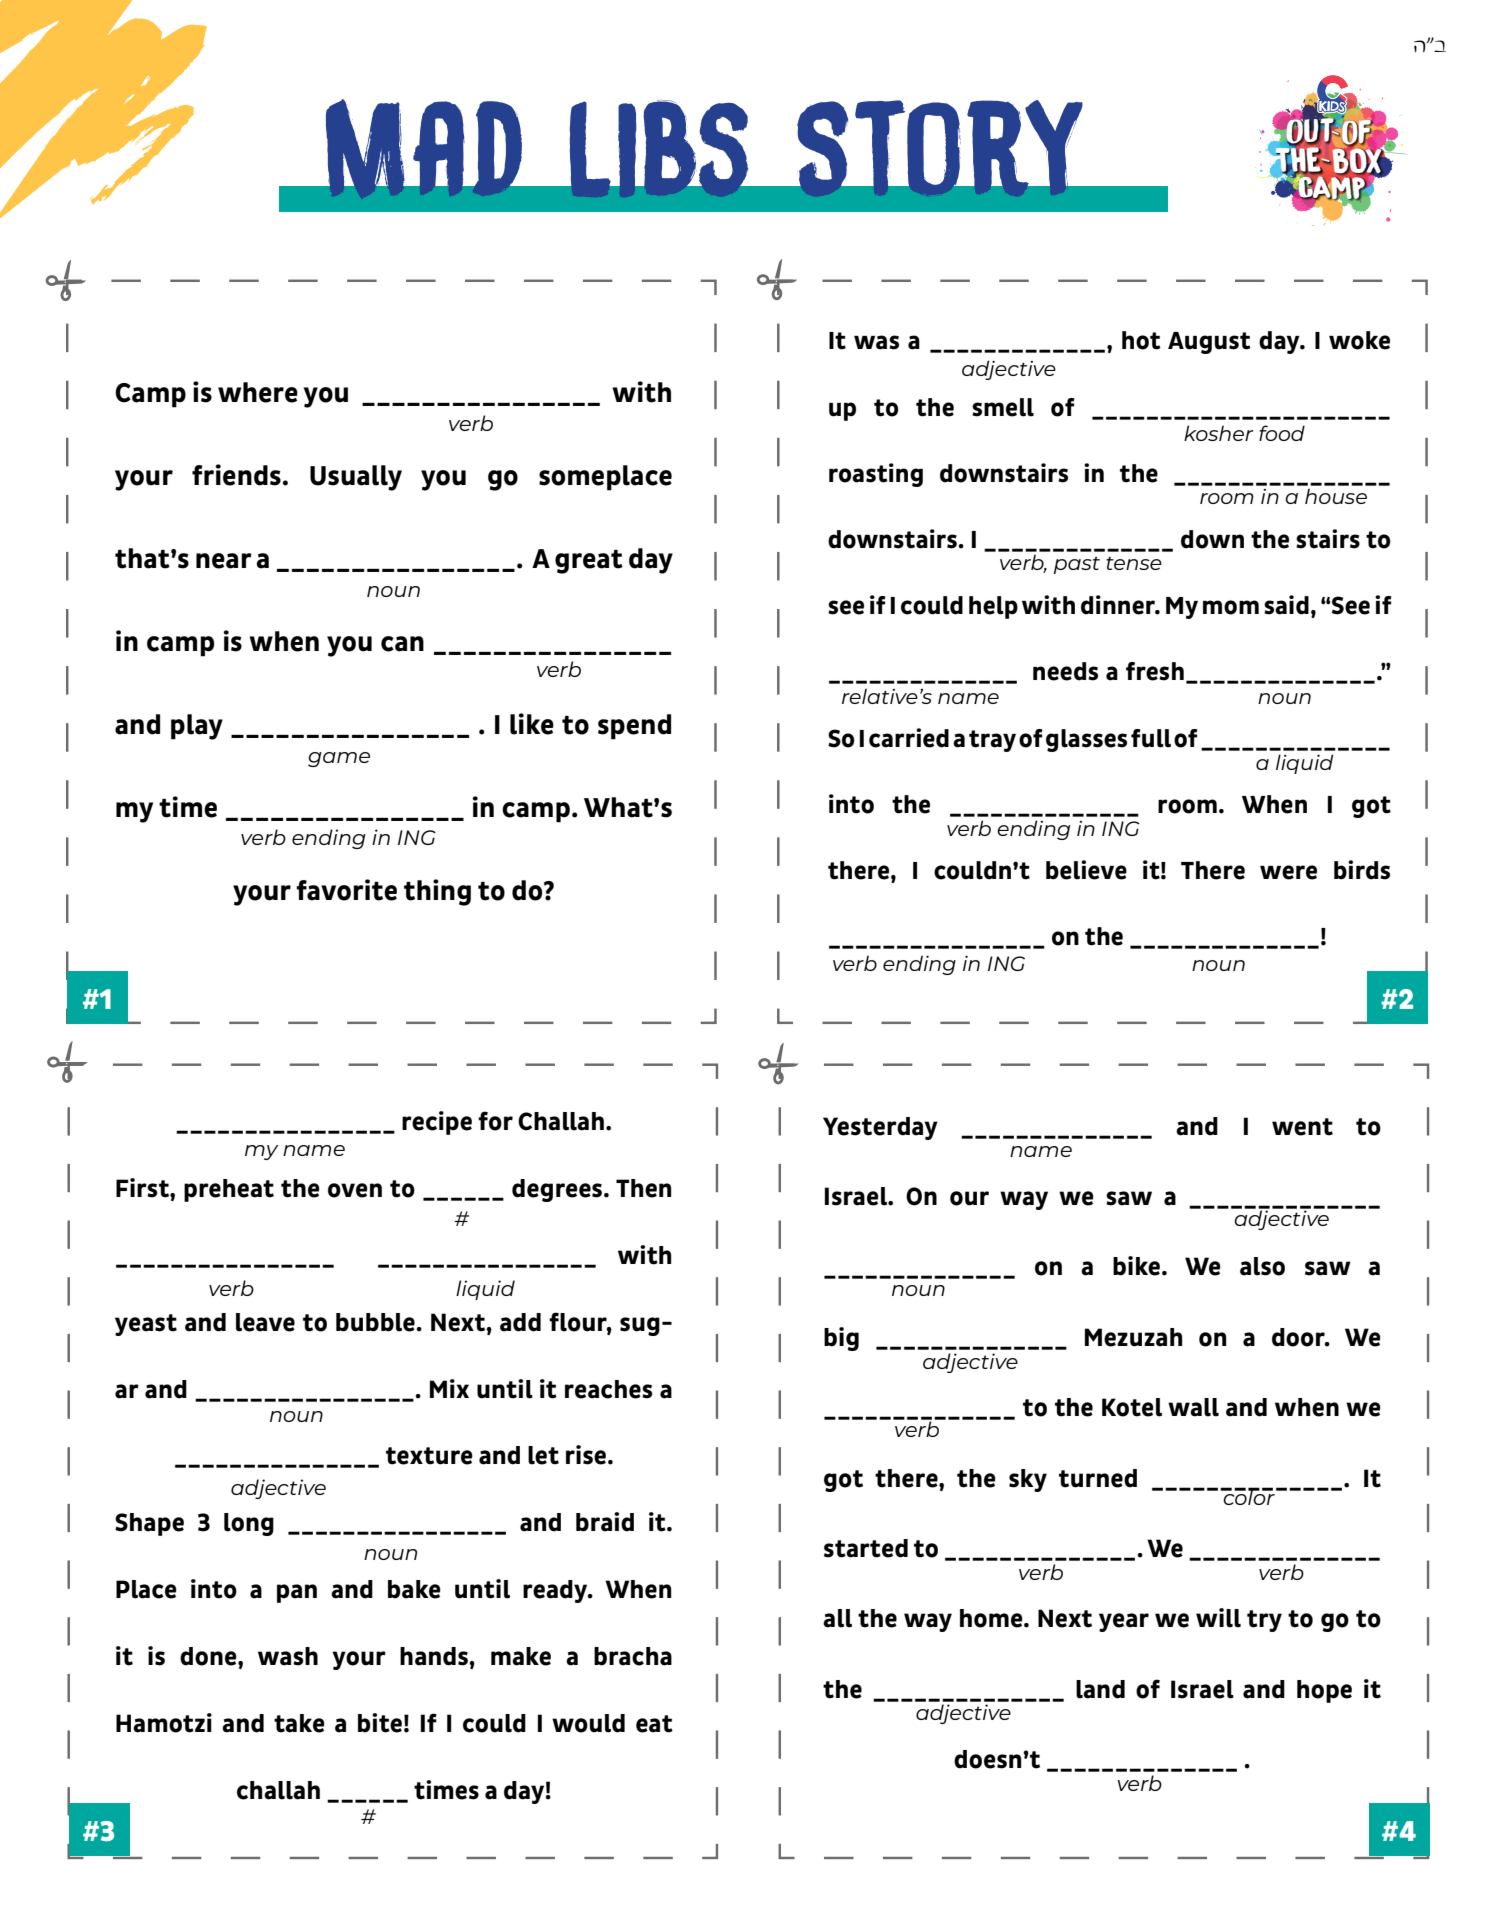  I want to click on big, so click(841, 1339).
